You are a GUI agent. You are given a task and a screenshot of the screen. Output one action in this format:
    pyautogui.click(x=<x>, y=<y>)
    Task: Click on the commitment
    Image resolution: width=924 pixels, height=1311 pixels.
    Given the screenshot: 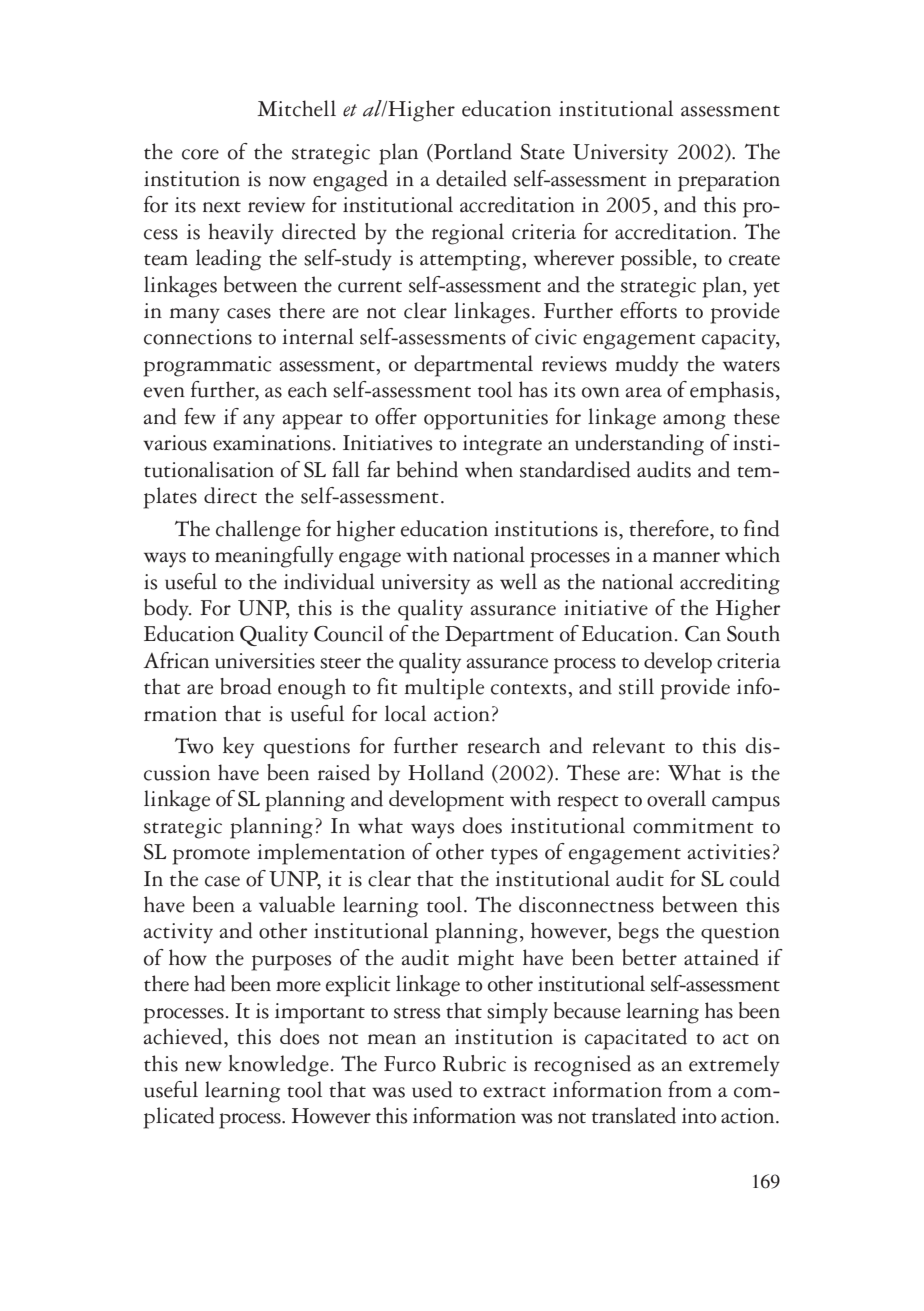 What is the action you would take?
    pyautogui.click(x=693, y=826)
